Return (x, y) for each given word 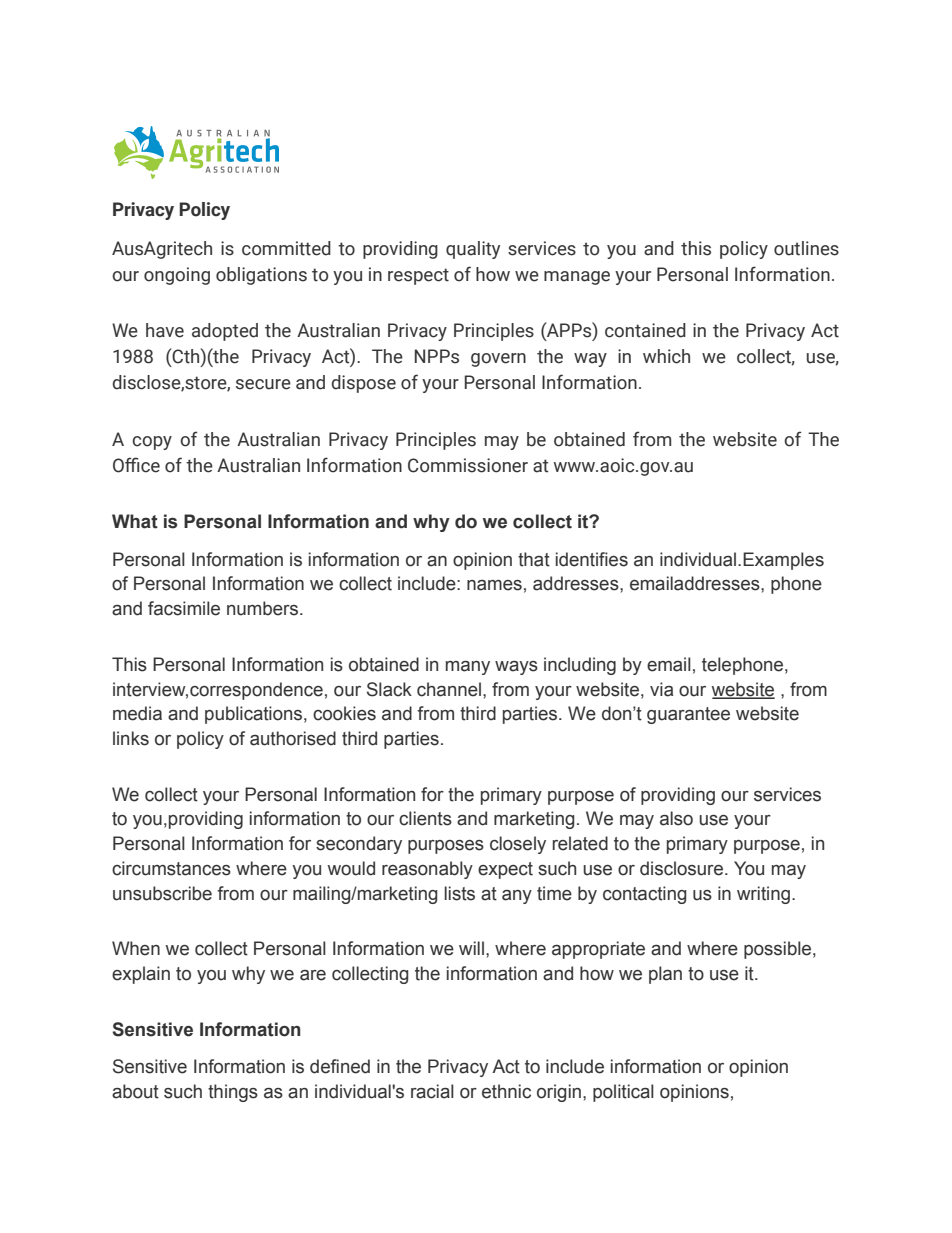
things (233, 1093)
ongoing (177, 276)
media (137, 713)
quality (473, 250)
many (468, 668)
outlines (806, 248)
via (661, 689)
